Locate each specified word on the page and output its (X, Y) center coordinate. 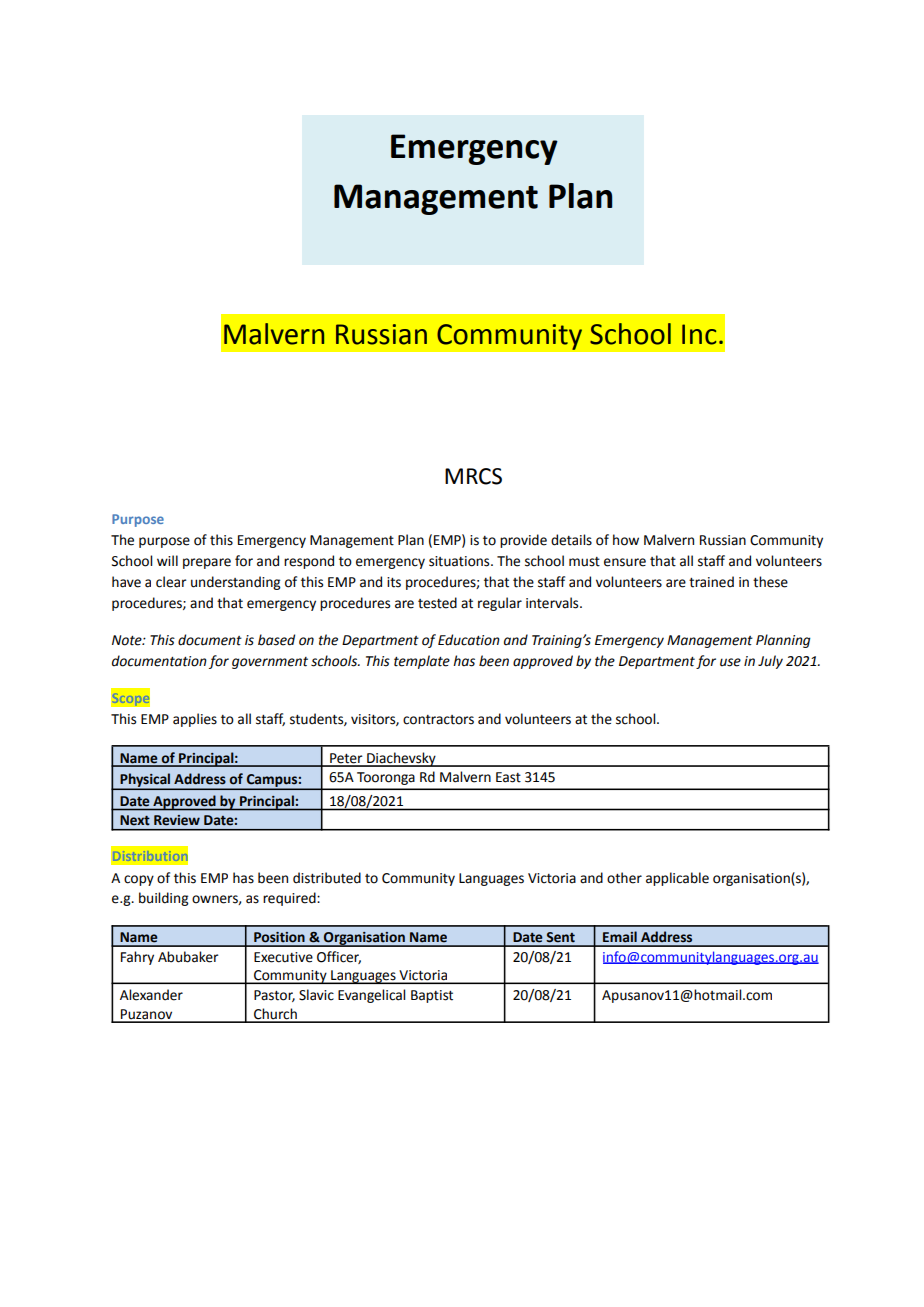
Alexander (151, 995)
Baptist (432, 996)
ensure (625, 562)
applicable (677, 879)
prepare (207, 563)
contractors (438, 720)
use (730, 662)
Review (177, 820)
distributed (327, 878)
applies (195, 720)
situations (460, 561)
